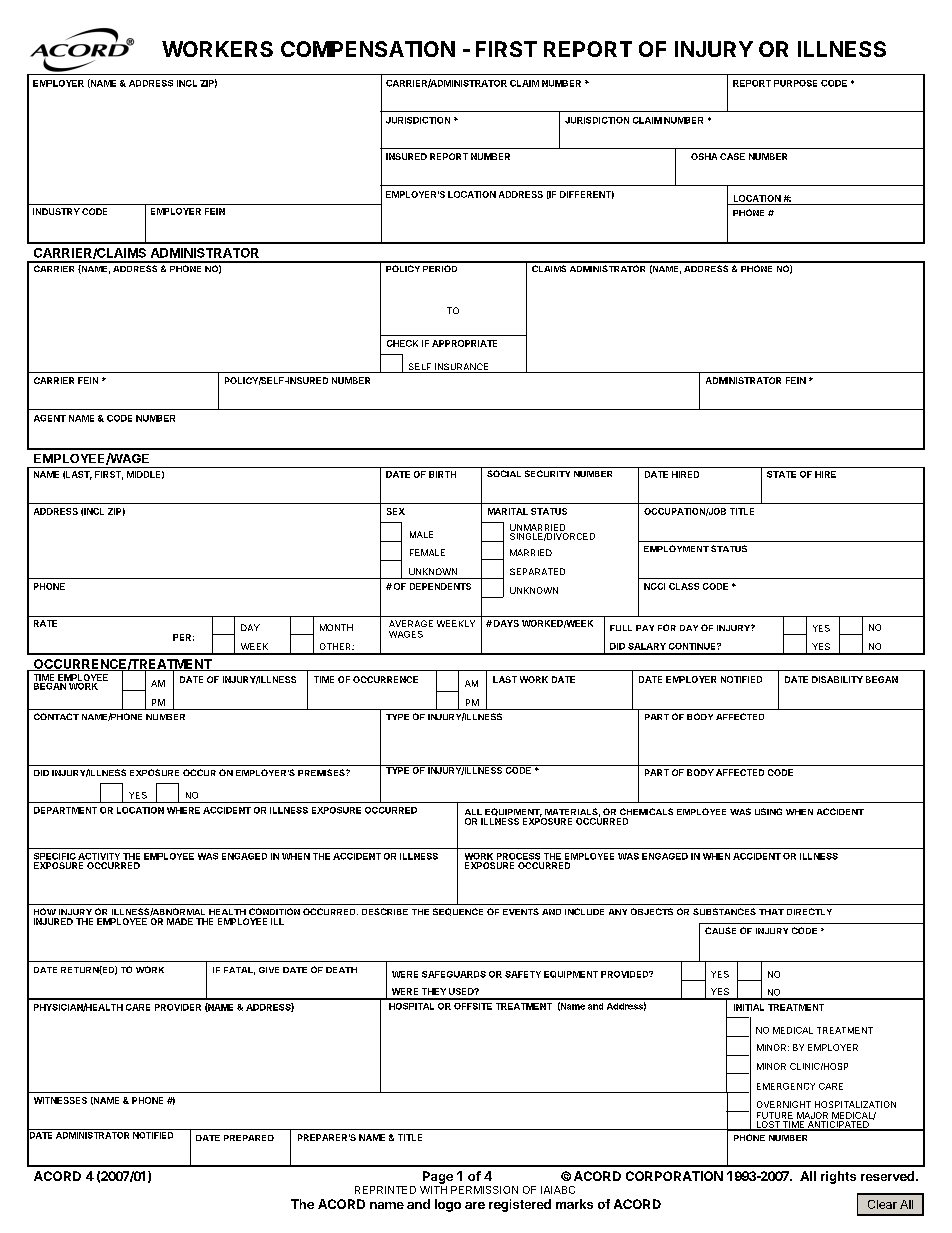 This document has height=1233, width=952. I want to click on PREPARED, so click(249, 1138).
